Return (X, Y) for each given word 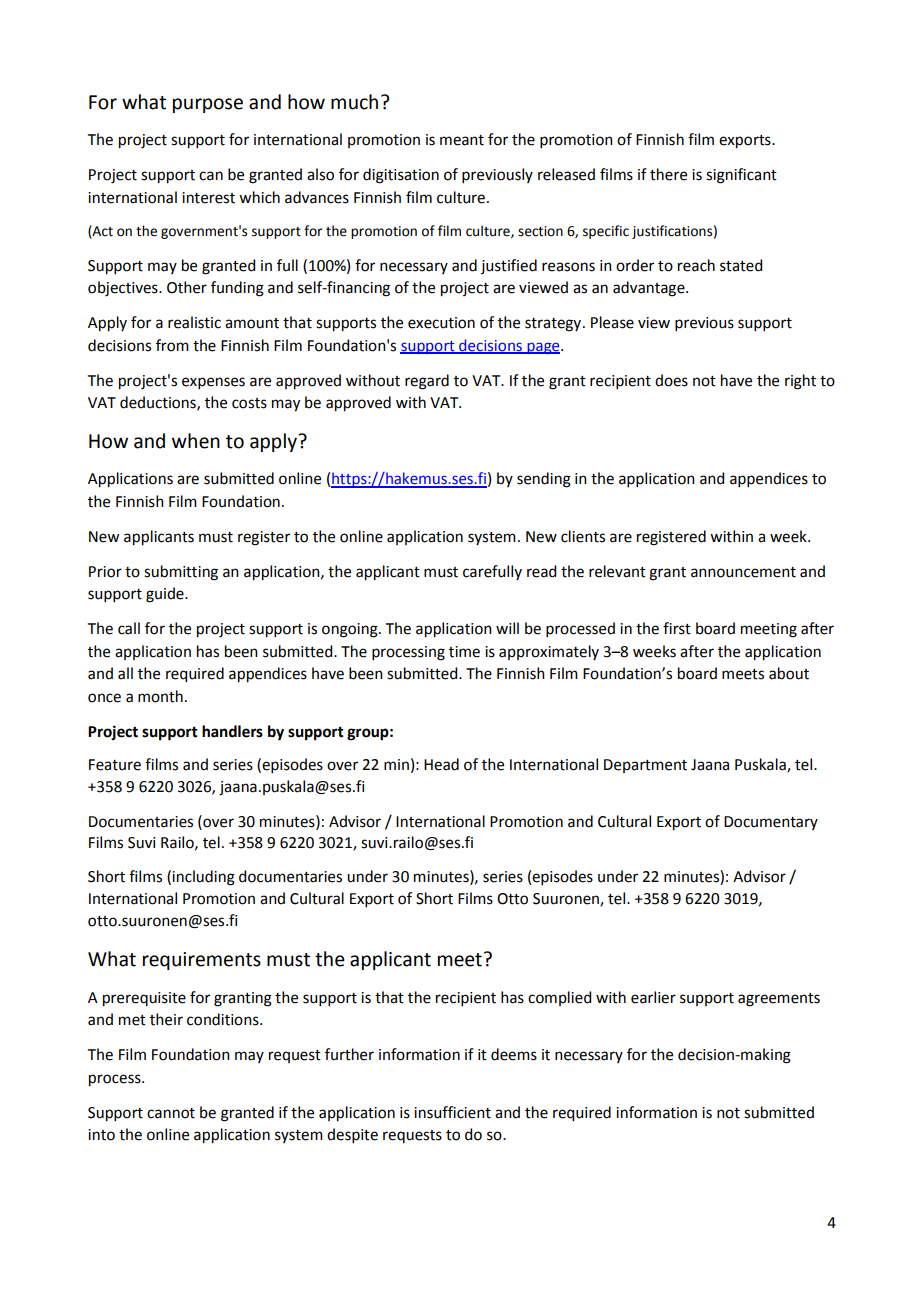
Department (645, 766)
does (671, 380)
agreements (779, 1000)
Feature (115, 765)
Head (441, 764)
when (196, 441)
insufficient (452, 1112)
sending (544, 480)
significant (741, 176)
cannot (171, 1113)
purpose (208, 105)
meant (462, 140)
